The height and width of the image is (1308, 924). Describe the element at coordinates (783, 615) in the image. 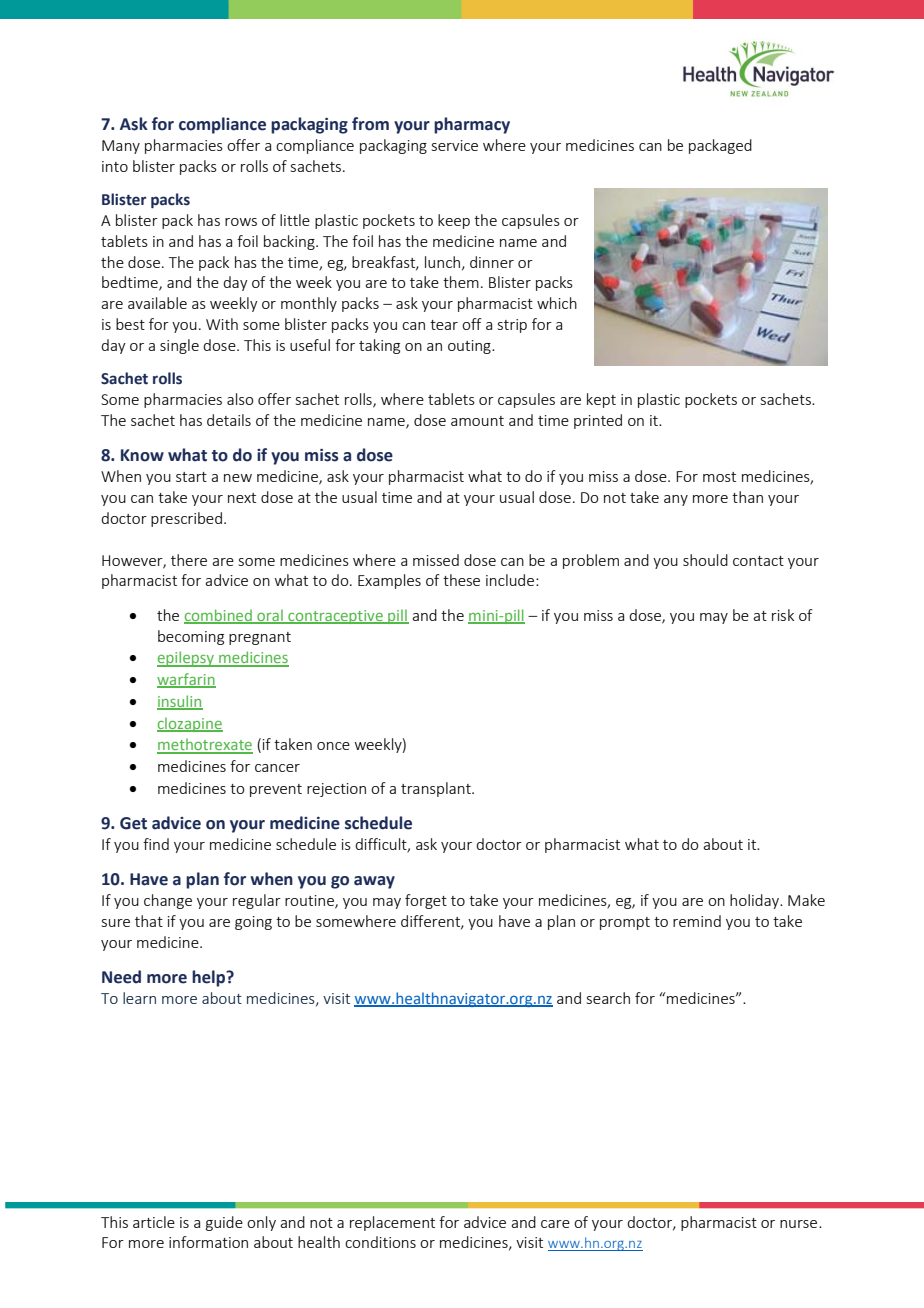

I see `risk` at that location.
